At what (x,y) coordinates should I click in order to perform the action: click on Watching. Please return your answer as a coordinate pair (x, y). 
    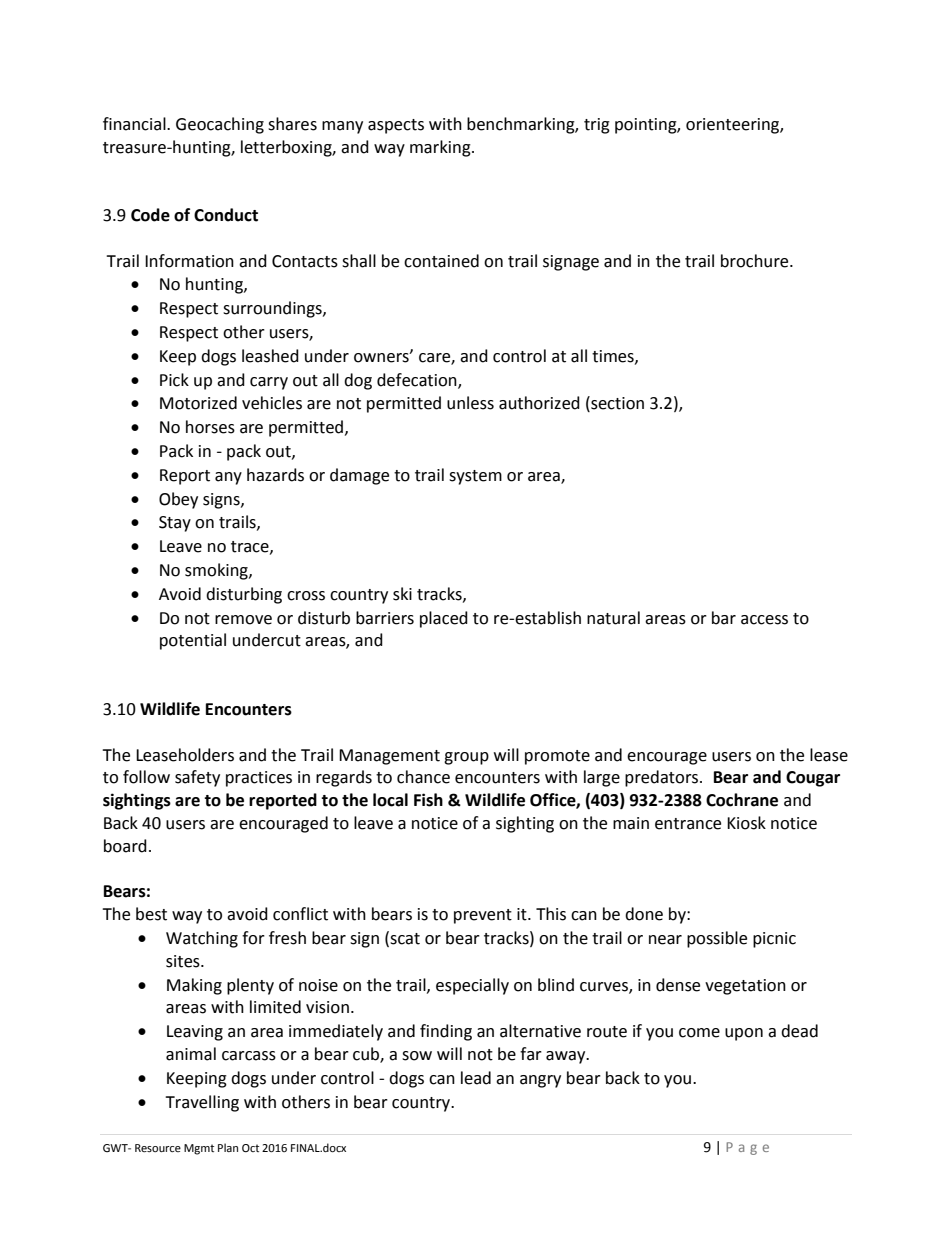
    Looking at the image, I should click on (202, 939).
